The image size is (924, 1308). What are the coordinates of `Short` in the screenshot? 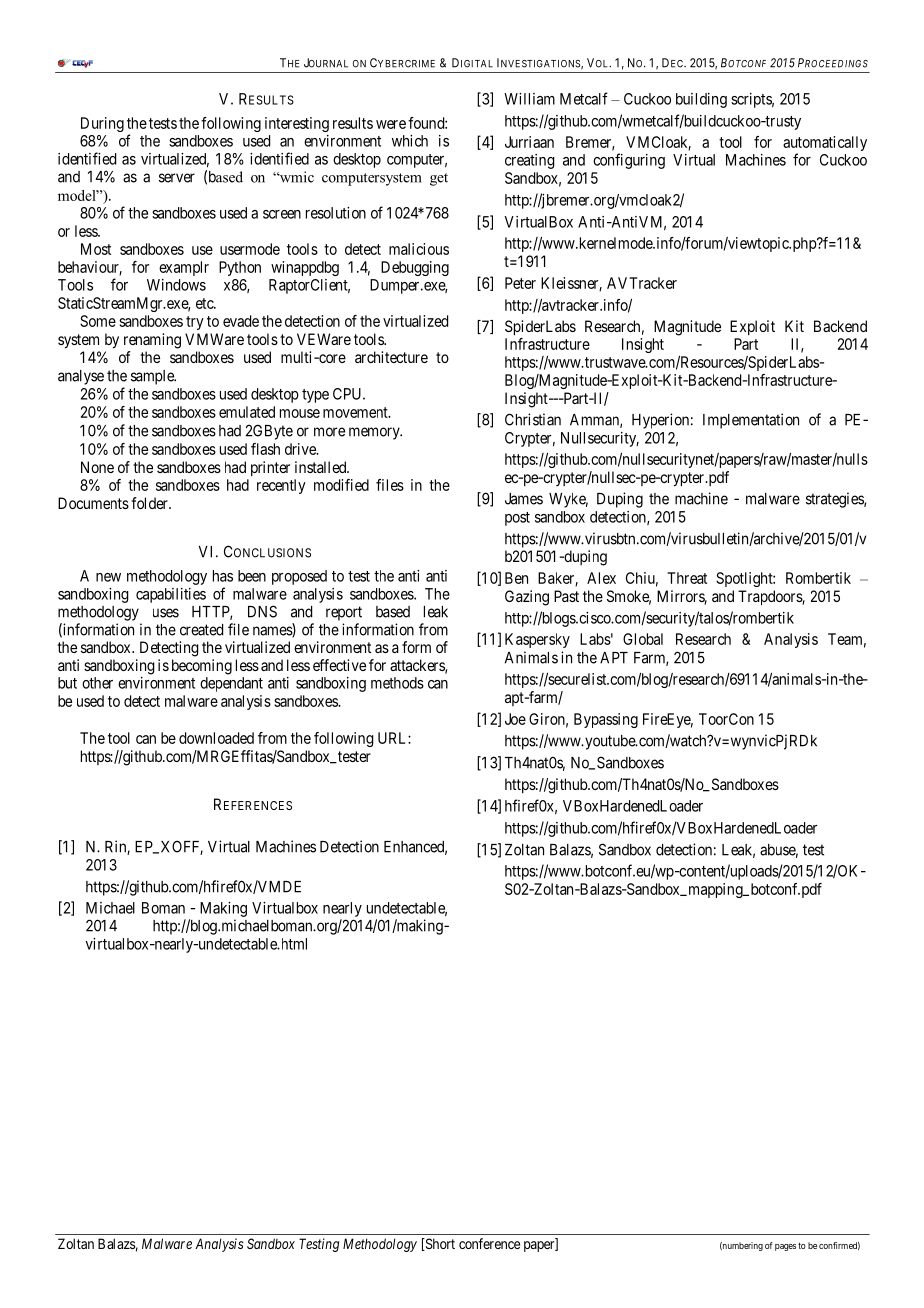 It's located at (439, 1244).
